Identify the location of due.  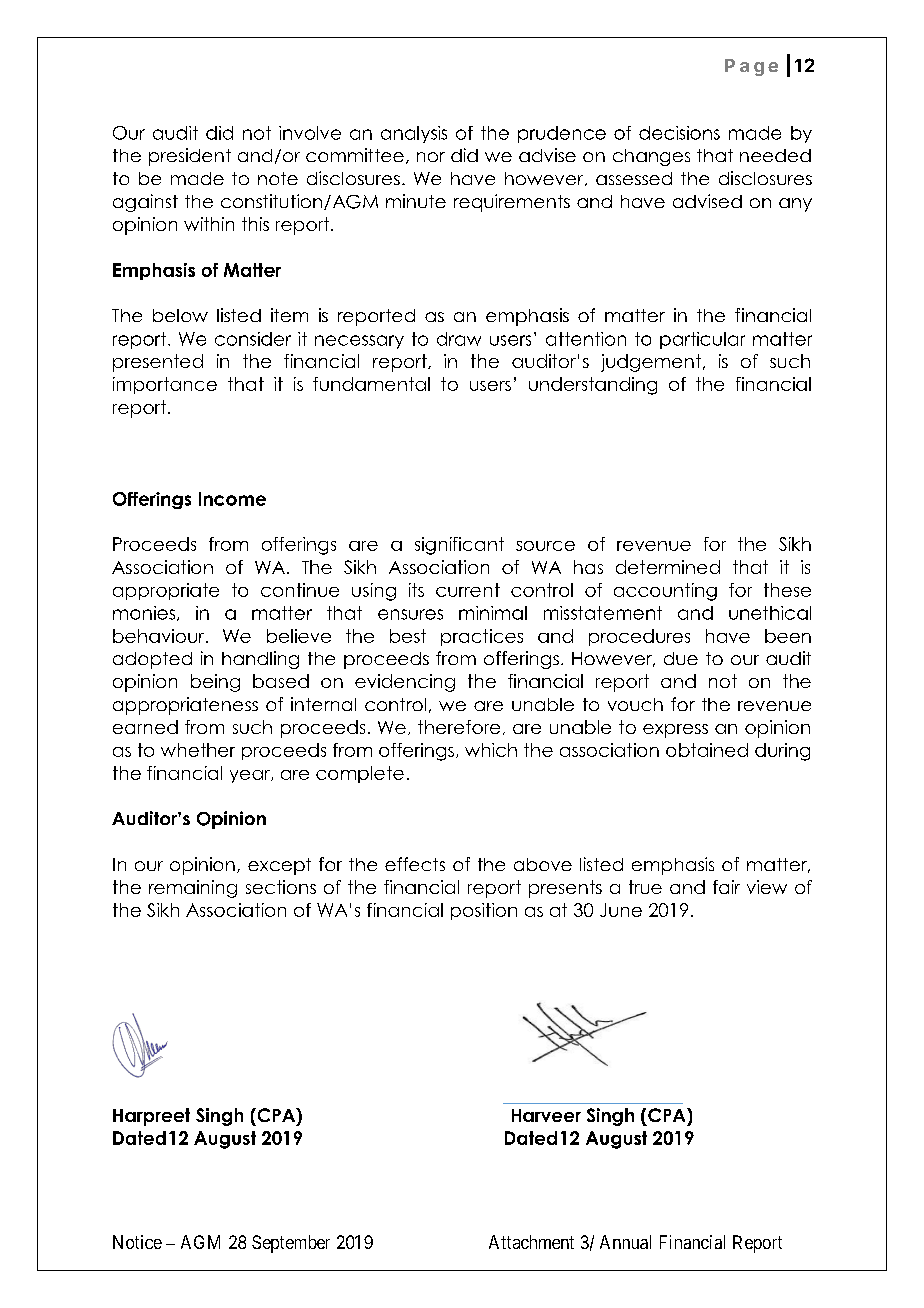
(681, 658).
